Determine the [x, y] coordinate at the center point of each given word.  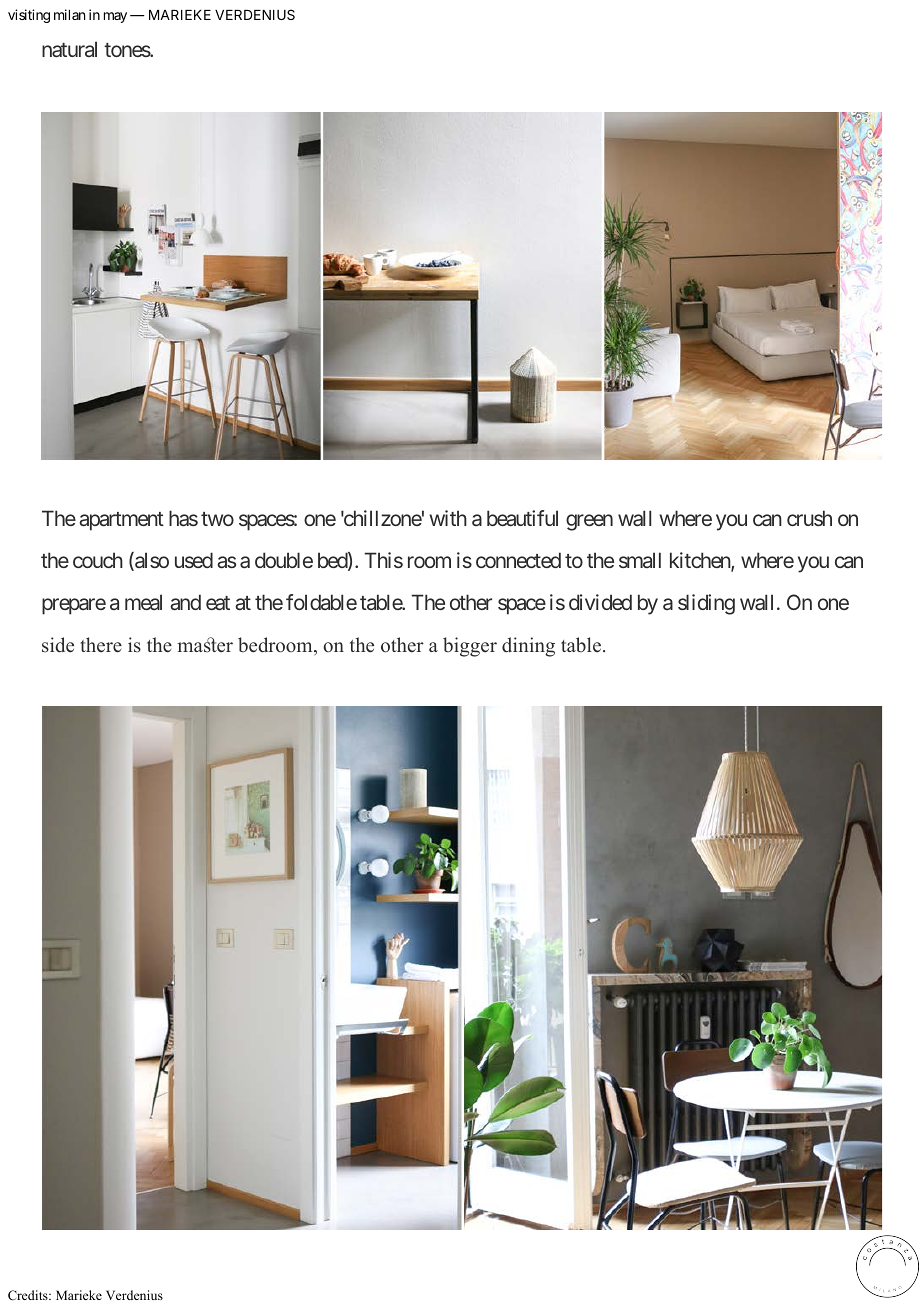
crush [809, 518]
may [115, 17]
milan [69, 14]
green [589, 522]
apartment [121, 521]
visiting [29, 16]
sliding [706, 604]
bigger [470, 647]
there [101, 645]
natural [69, 49]
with [448, 518]
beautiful [522, 518]
